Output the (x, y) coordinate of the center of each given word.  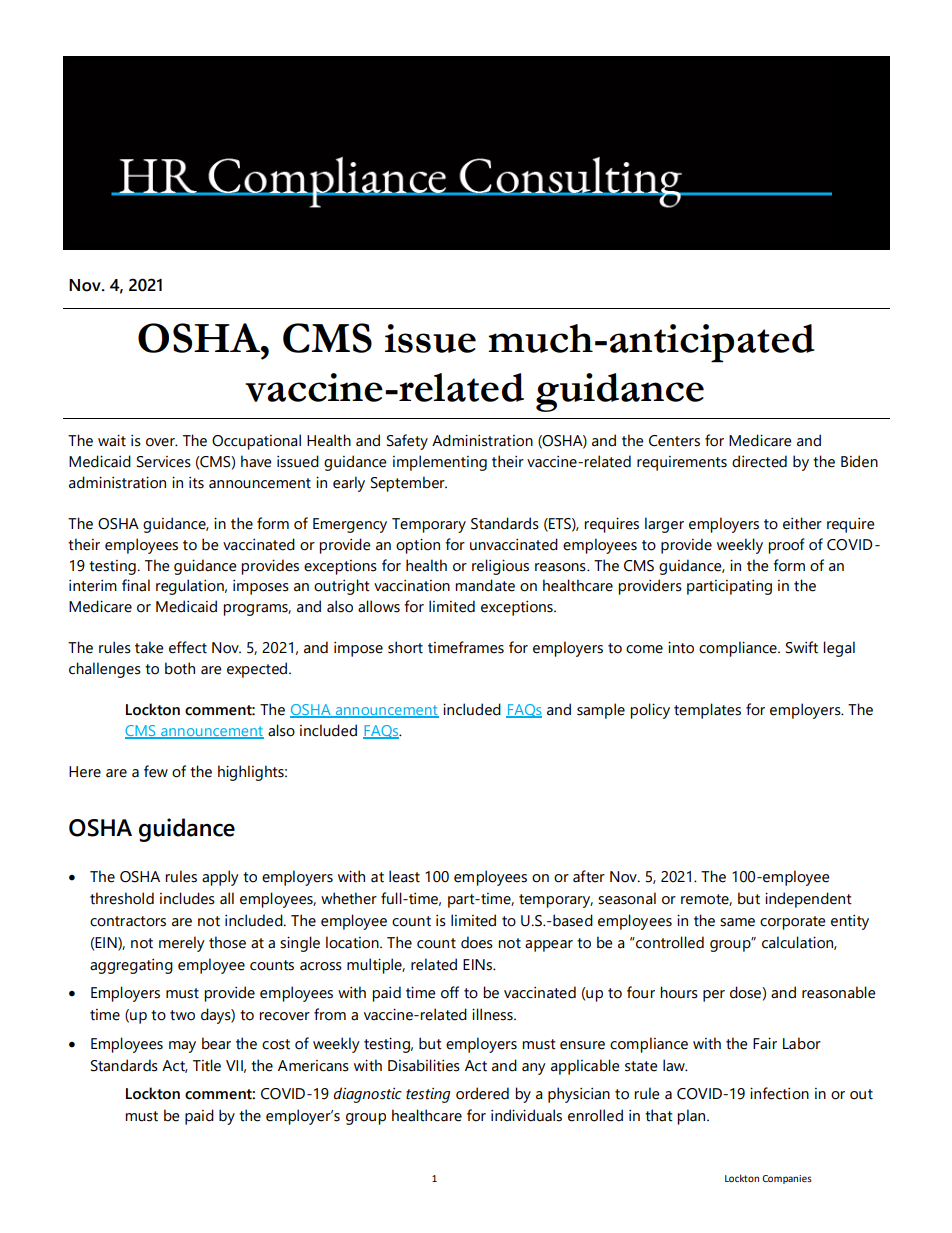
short (405, 647)
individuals (526, 1115)
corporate (792, 923)
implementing (440, 463)
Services (164, 462)
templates (707, 711)
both (180, 668)
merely (182, 944)
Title (207, 1065)
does (477, 942)
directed (759, 461)
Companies (787, 1179)
